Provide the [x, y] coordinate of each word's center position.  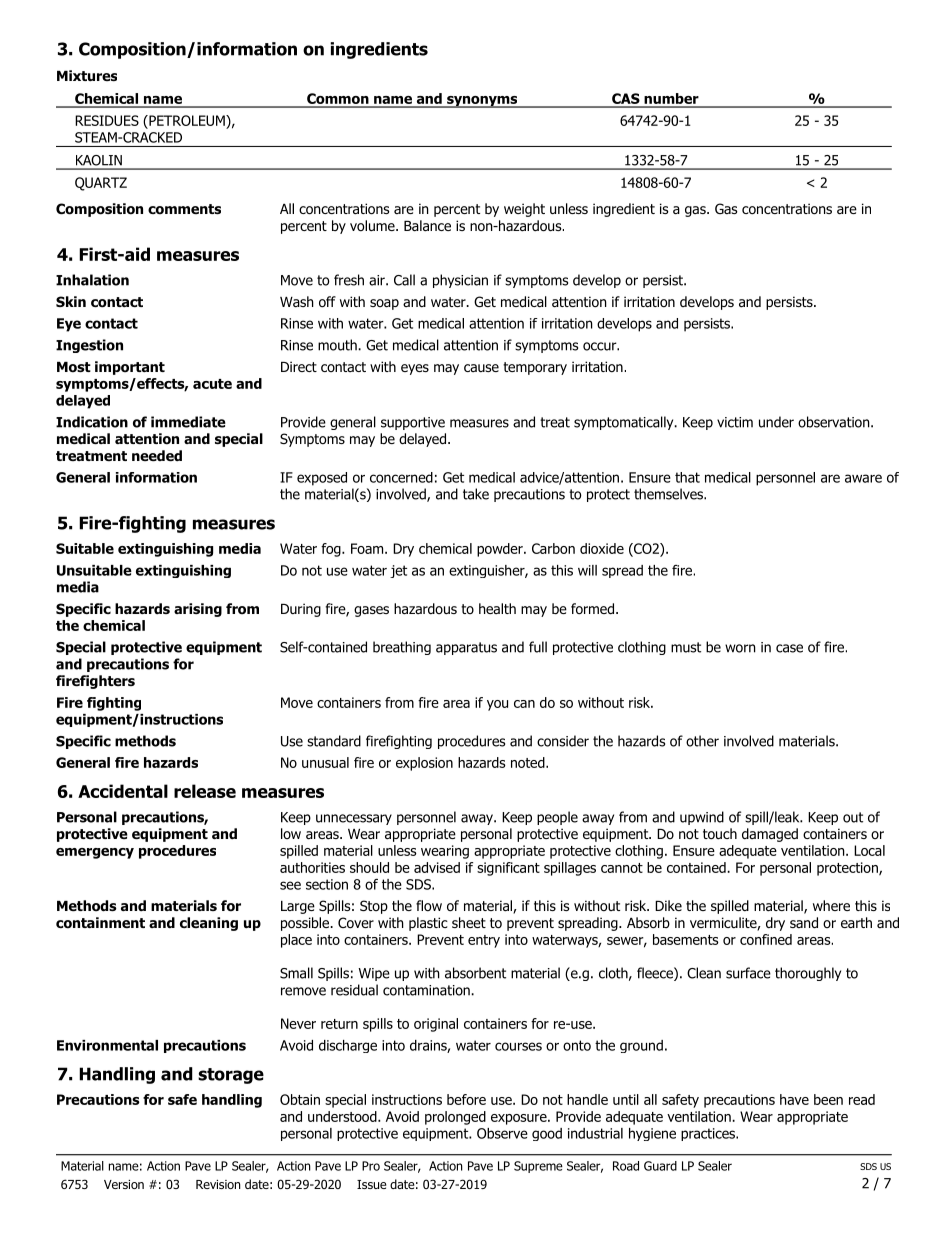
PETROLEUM [187, 120]
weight [524, 210]
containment [100, 923]
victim [735, 422]
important [130, 368]
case [789, 648]
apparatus [466, 648]
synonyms [482, 102]
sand [804, 923]
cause [481, 368]
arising [198, 610]
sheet [469, 922]
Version [124, 1184]
